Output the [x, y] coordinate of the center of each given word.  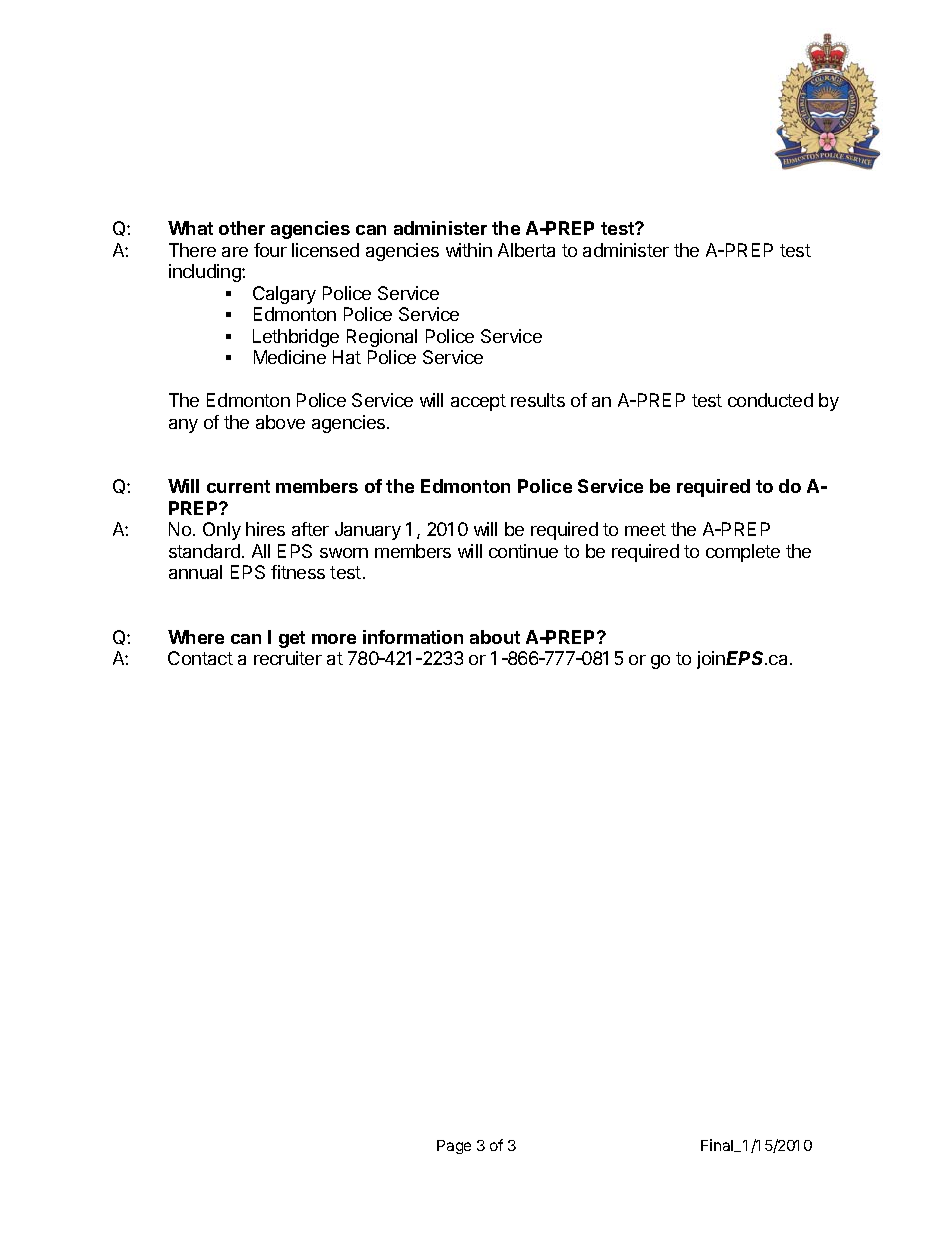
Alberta [526, 250]
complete [743, 553]
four [270, 250]
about [495, 637]
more [334, 639]
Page [454, 1147]
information [413, 637]
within [469, 250]
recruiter [288, 658]
